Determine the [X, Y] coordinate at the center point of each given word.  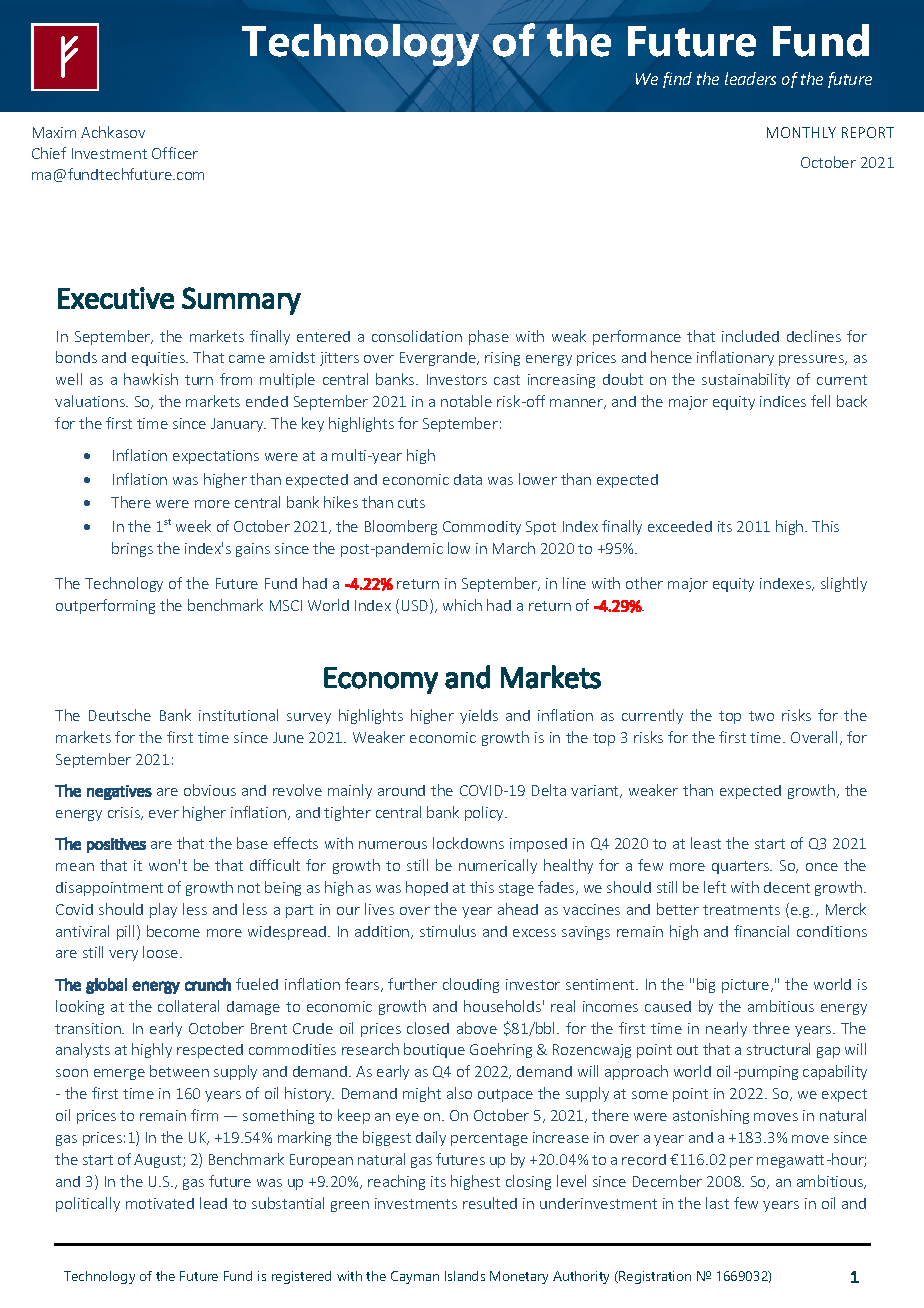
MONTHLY [801, 132]
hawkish [151, 379]
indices [783, 401]
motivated [160, 1203]
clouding [471, 985]
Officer [175, 153]
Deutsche [120, 715]
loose [162, 952]
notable [466, 401]
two [761, 716]
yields [479, 716]
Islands [465, 1276]
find [677, 80]
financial [761, 931]
